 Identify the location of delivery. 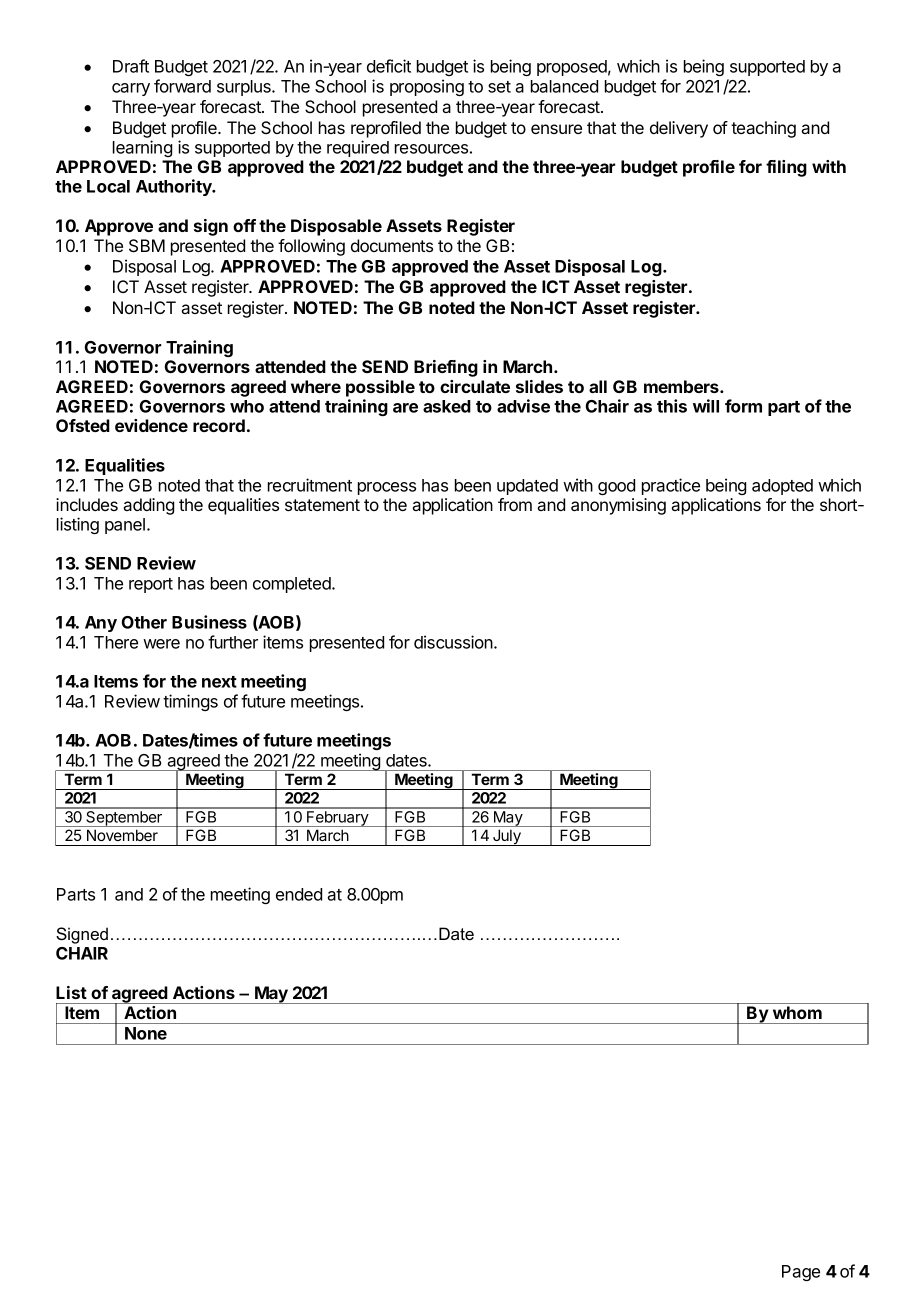
(679, 129).
